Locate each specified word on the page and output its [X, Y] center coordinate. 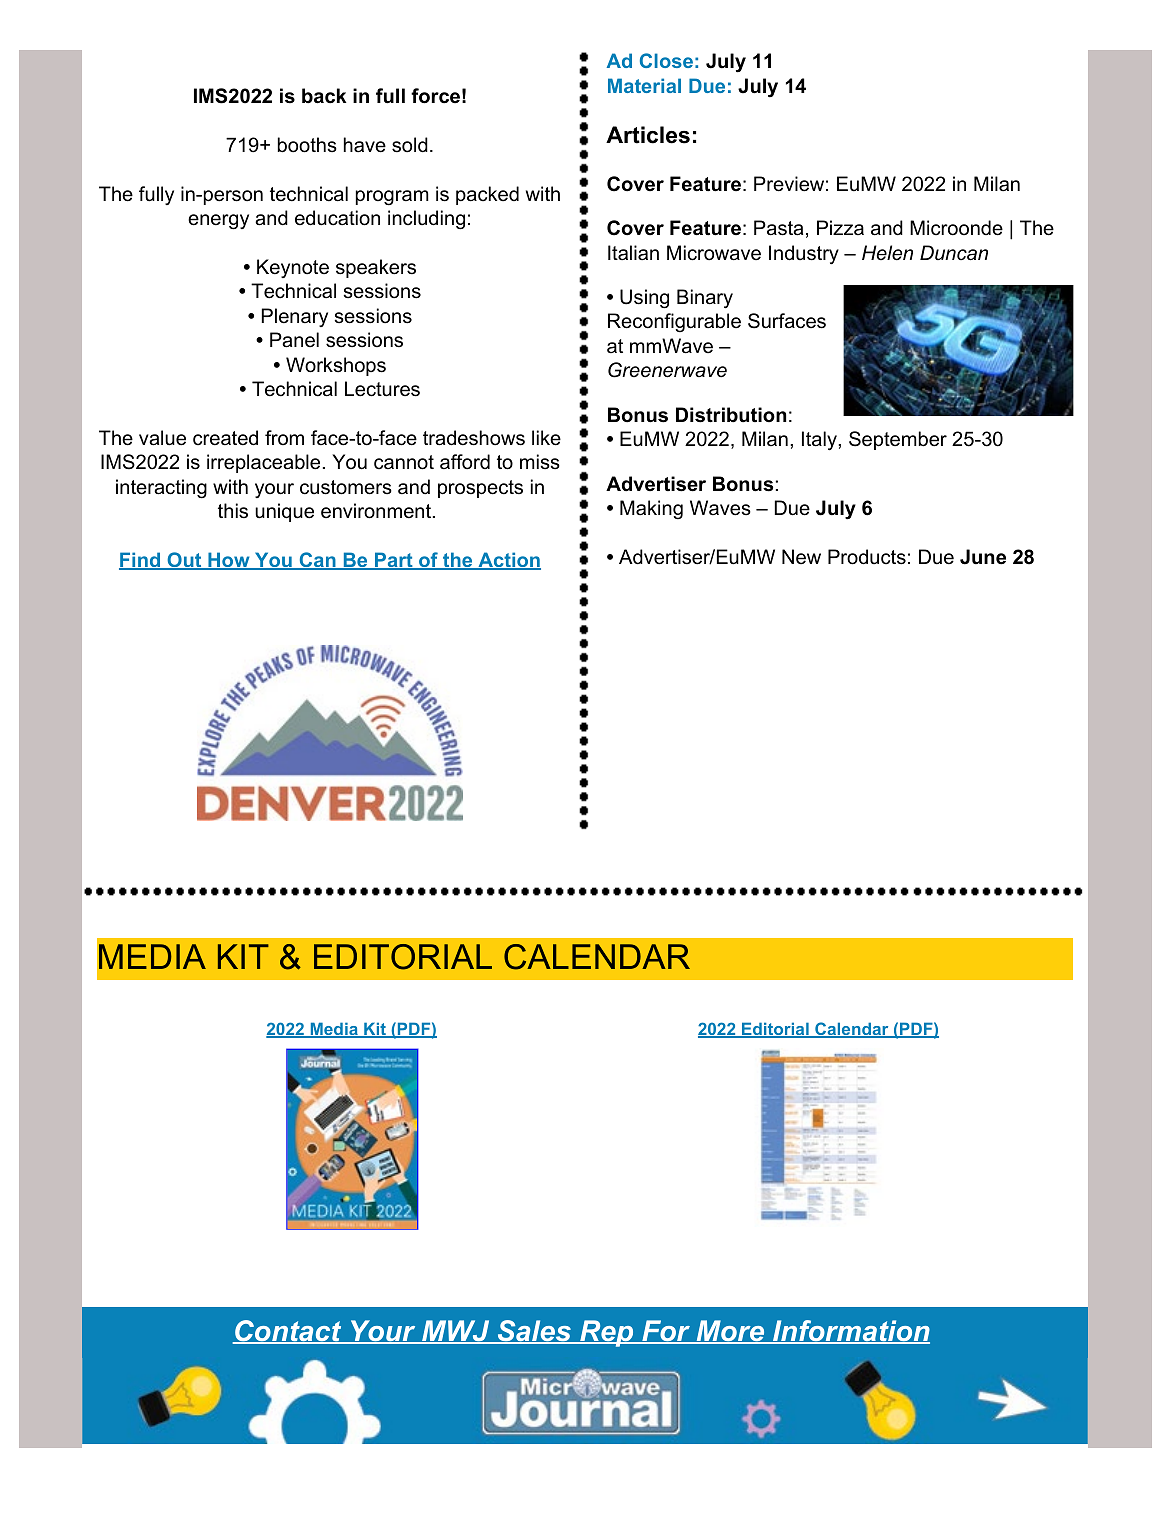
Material [644, 85]
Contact [288, 1332]
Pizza [840, 228]
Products [867, 557]
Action [508, 561]
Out [184, 561]
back [324, 96]
